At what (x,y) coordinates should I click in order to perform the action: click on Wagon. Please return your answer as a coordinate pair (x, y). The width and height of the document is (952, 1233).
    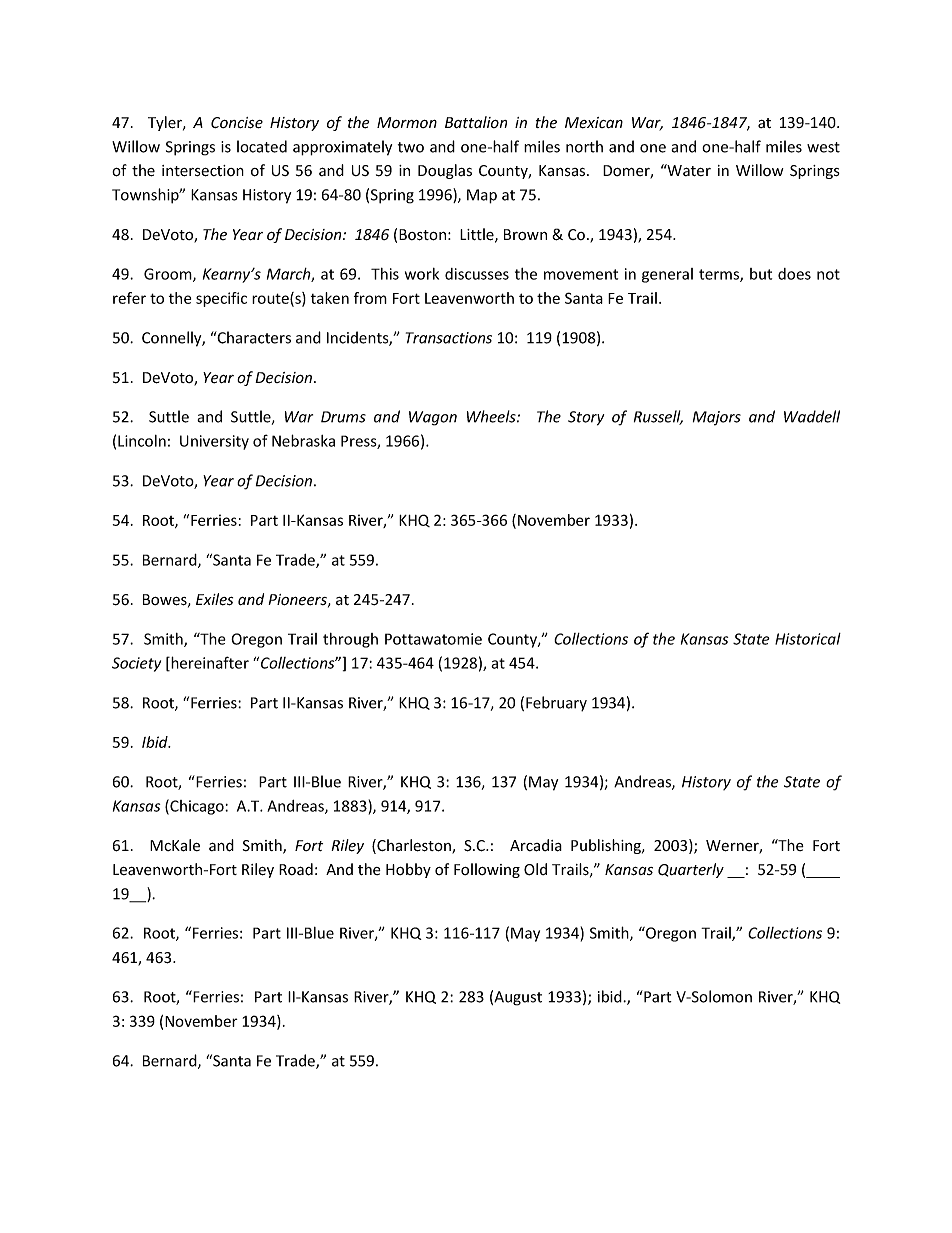
    Looking at the image, I should click on (433, 418).
